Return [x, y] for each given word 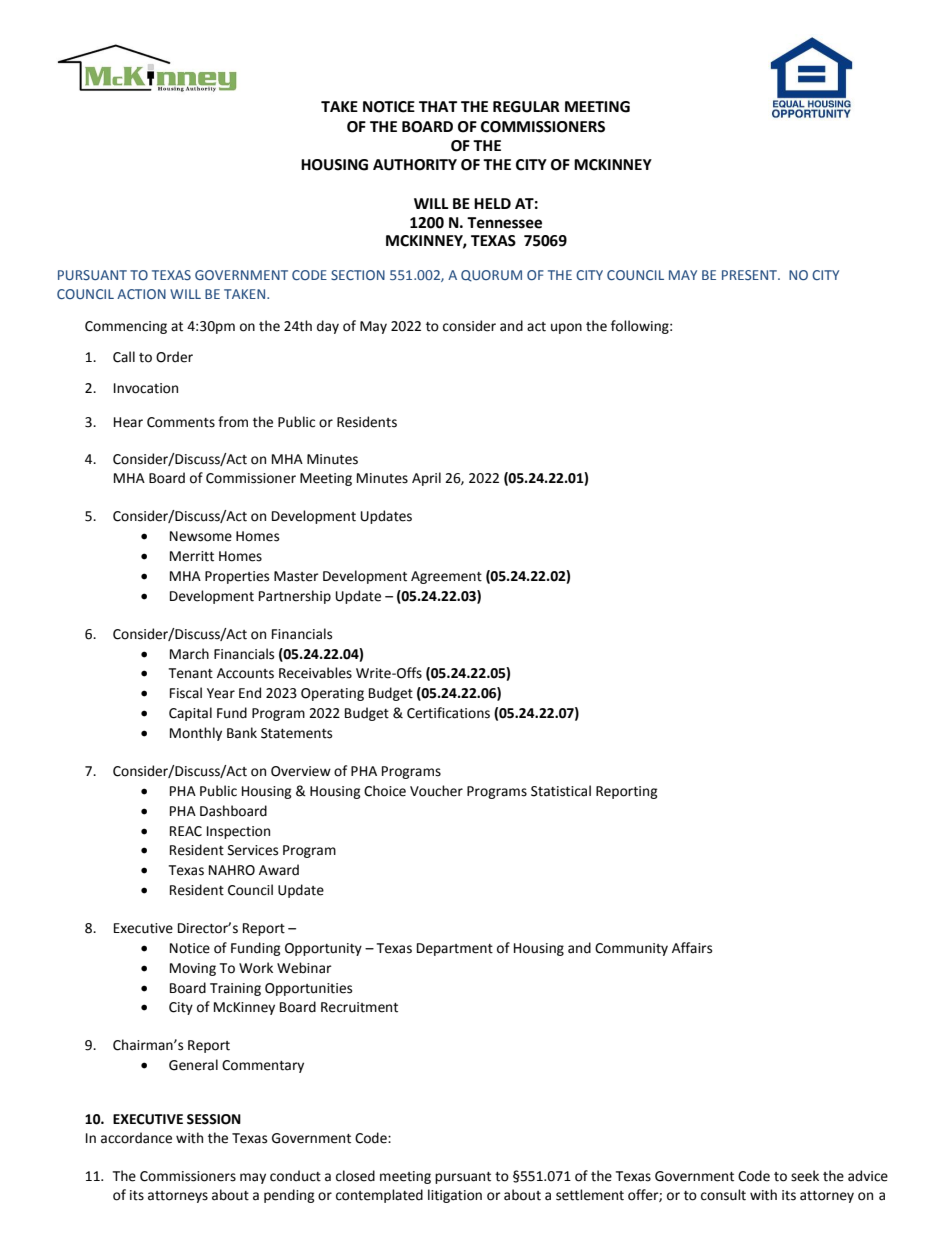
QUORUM [491, 276]
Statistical [561, 791]
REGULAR [526, 107]
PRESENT [751, 275]
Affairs [692, 948]
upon [566, 328]
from [233, 422]
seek [805, 1176]
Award [279, 870]
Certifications [448, 713]
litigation [455, 1196]
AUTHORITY [415, 165]
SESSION [214, 1119]
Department [455, 949]
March [189, 654]
